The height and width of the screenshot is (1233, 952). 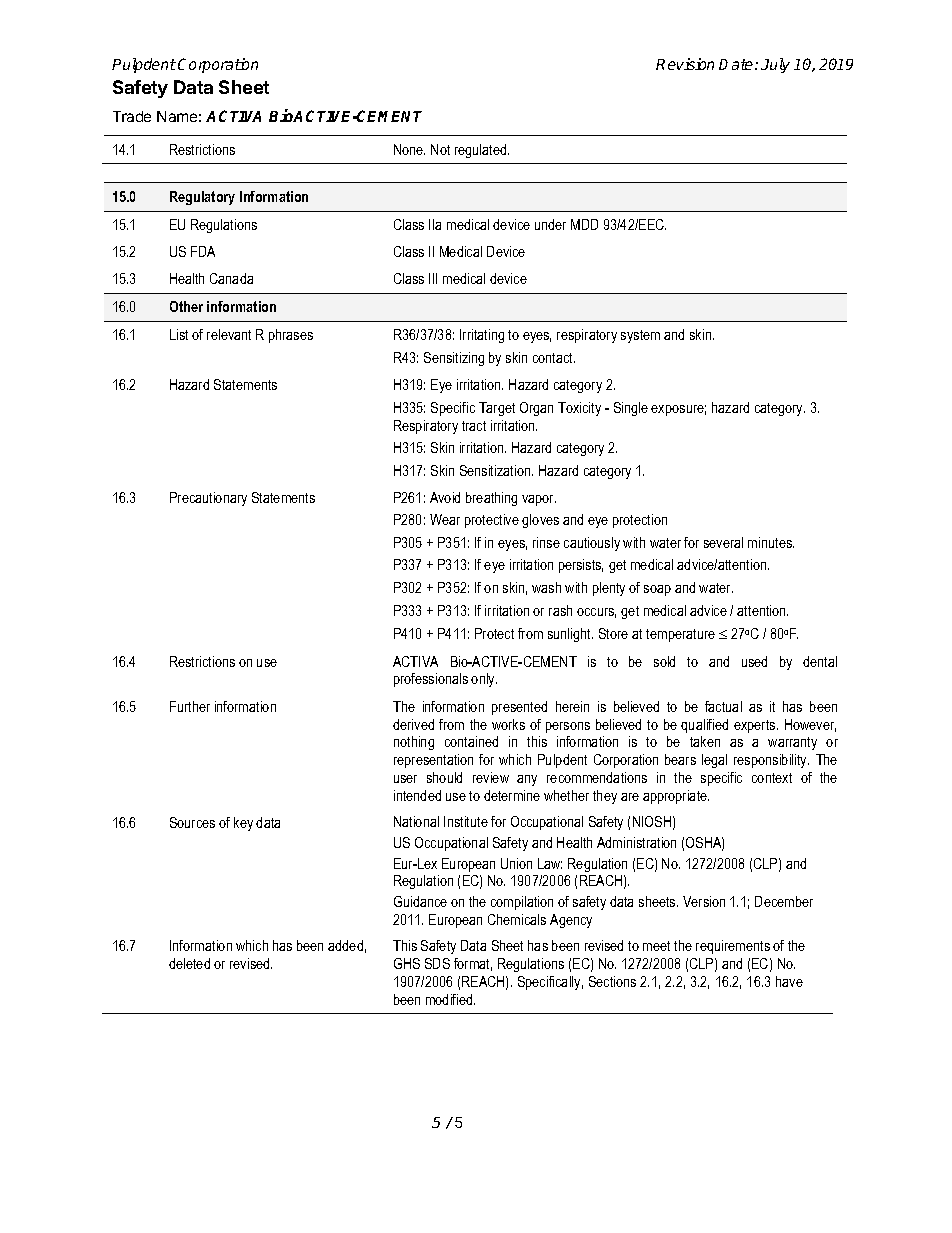 What do you see at coordinates (723, 542) in the screenshot?
I see `several` at bounding box center [723, 542].
